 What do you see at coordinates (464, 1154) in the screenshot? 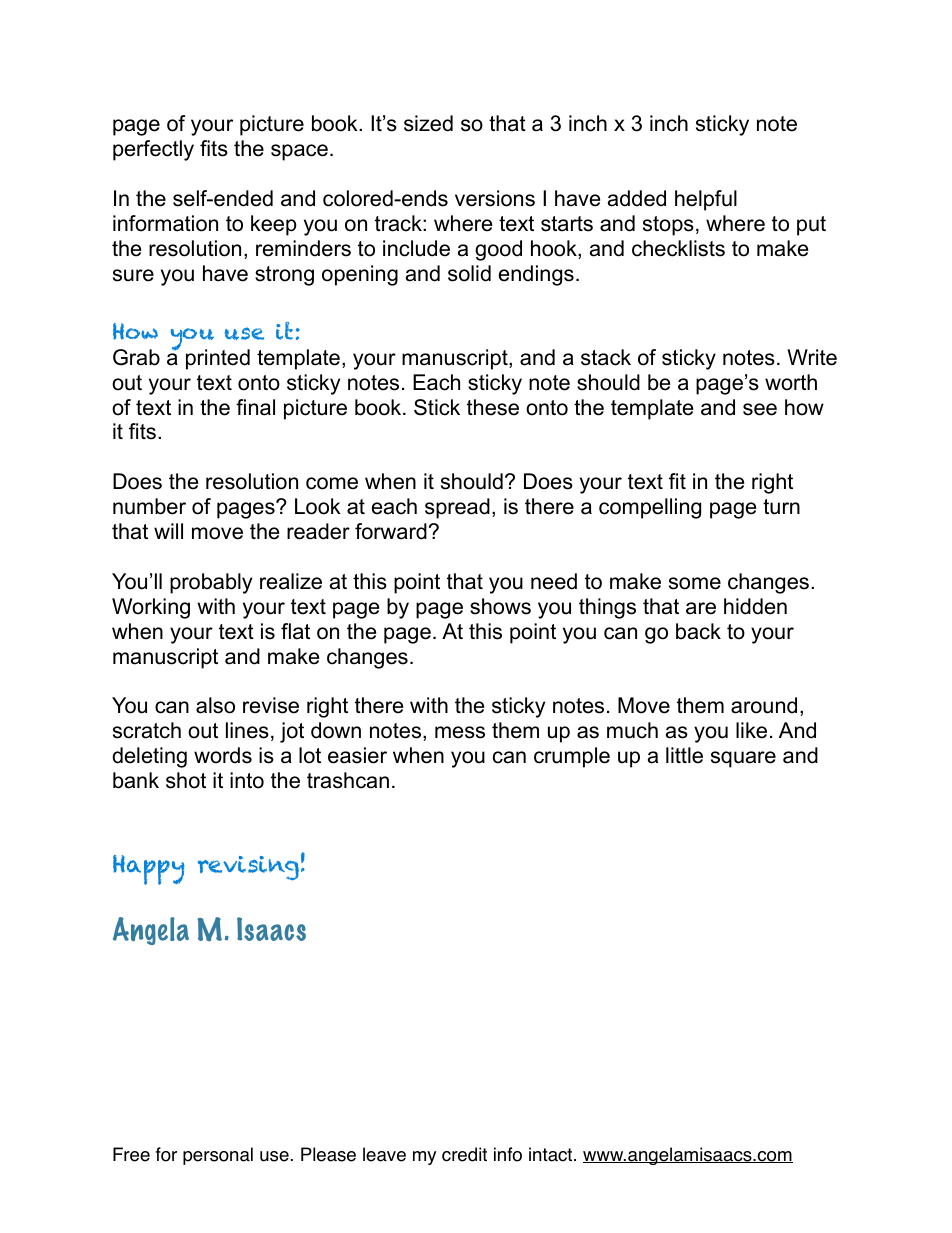
I see `credit` at bounding box center [464, 1154].
